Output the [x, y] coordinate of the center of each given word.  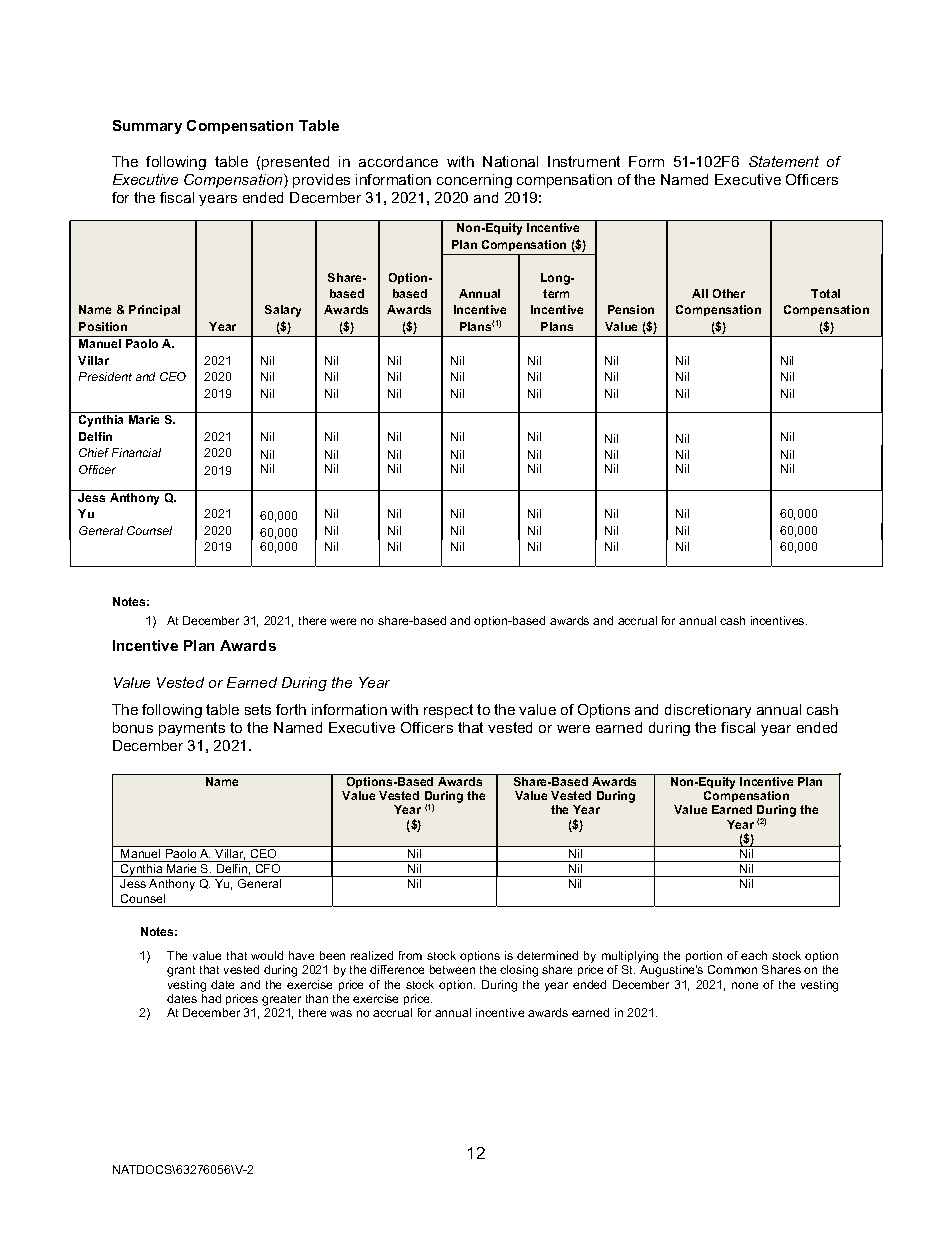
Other [729, 293]
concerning [474, 181]
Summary [147, 127]
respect [448, 711]
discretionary [708, 711]
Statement [784, 161]
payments [192, 729]
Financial [136, 452]
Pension [631, 309]
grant [181, 971]
